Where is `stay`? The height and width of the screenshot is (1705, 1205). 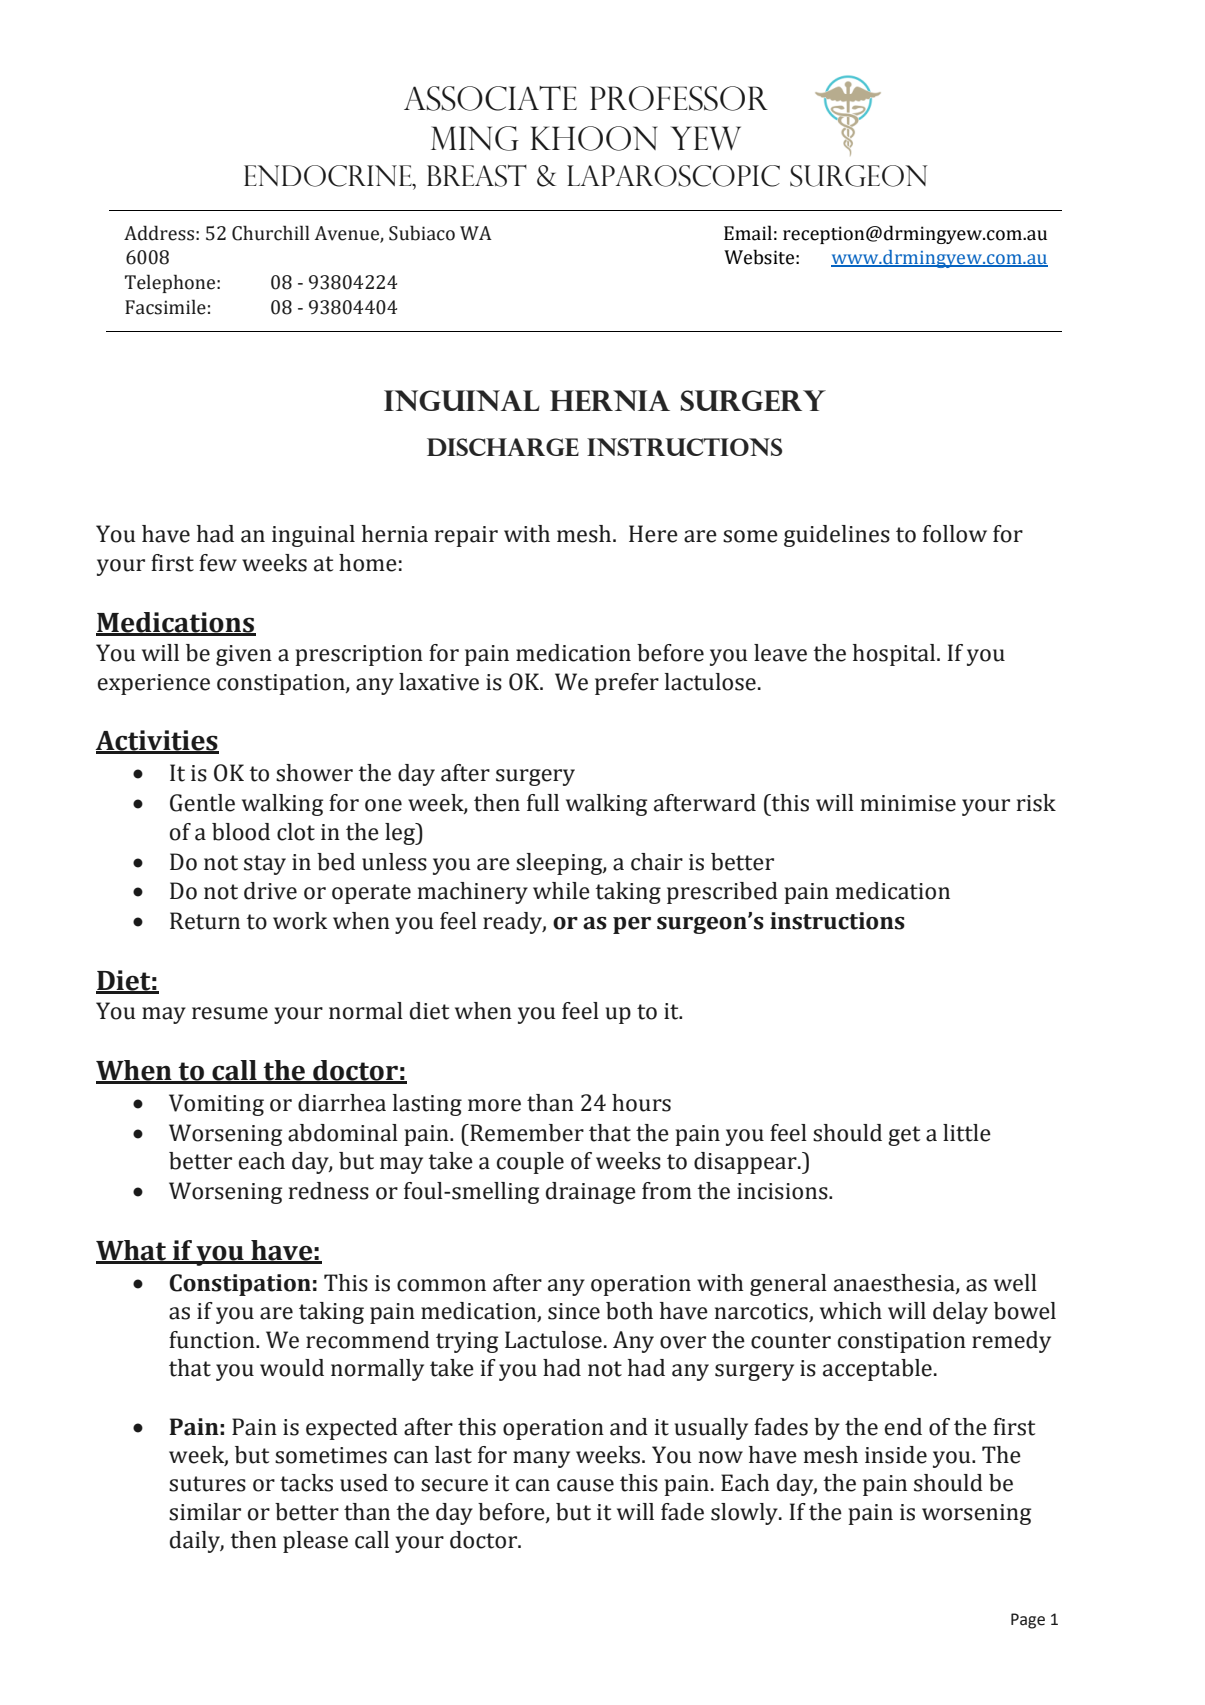
stay is located at coordinates (265, 865).
